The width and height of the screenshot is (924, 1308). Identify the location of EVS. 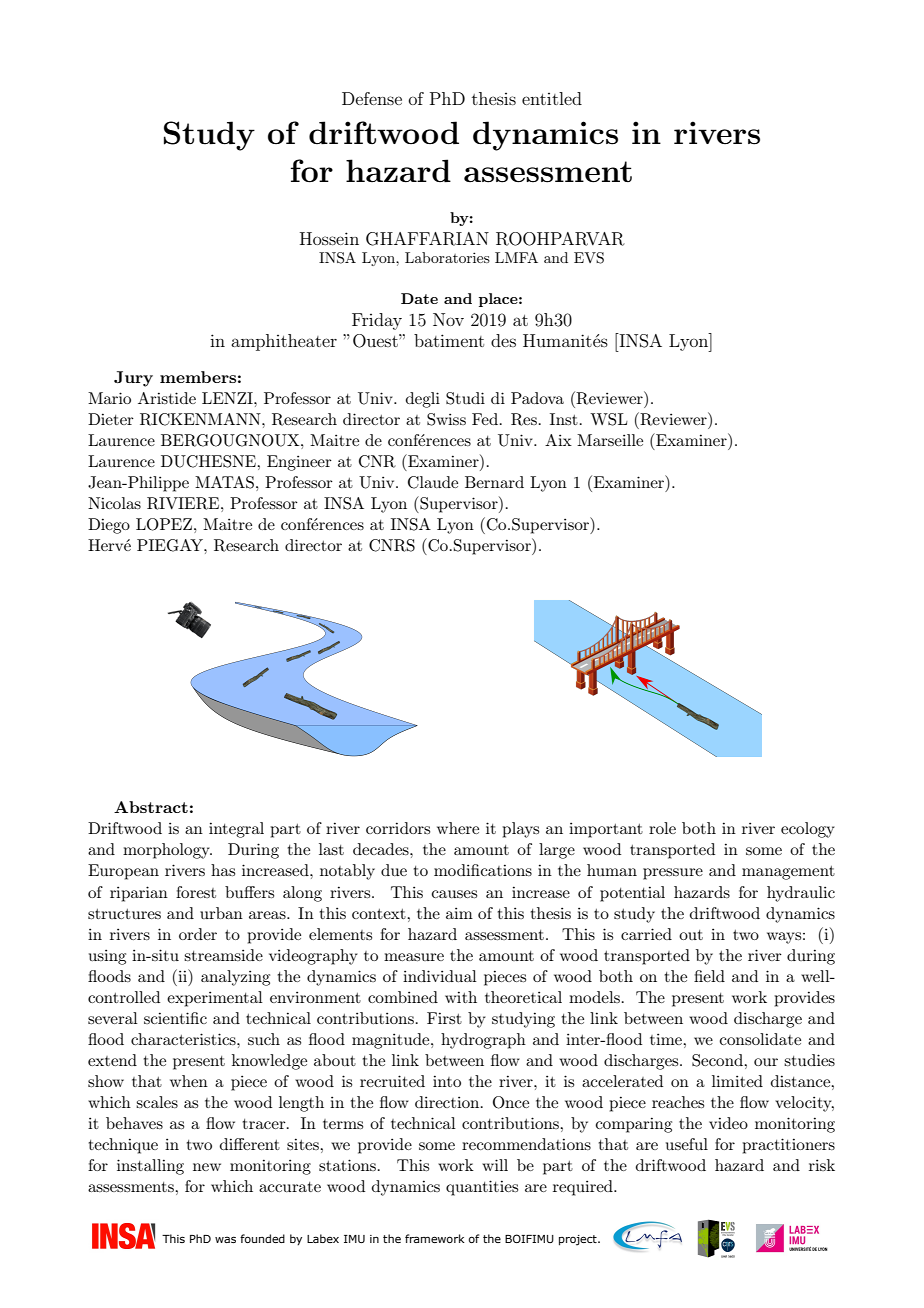
(589, 258).
